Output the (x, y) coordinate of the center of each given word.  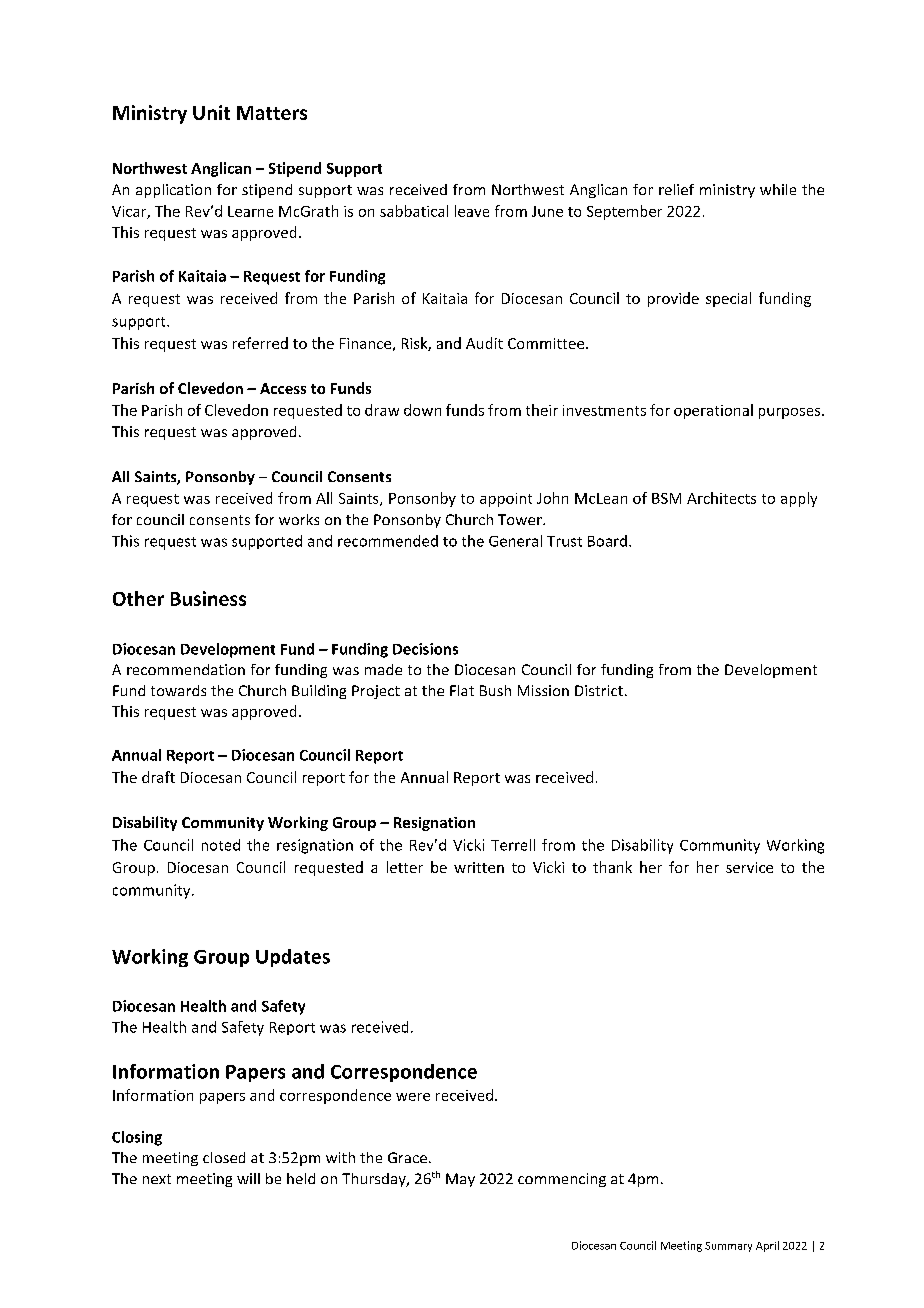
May (460, 1180)
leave (472, 211)
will (248, 1178)
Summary (728, 1247)
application (173, 191)
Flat (462, 690)
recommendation (186, 669)
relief (676, 189)
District (599, 690)
